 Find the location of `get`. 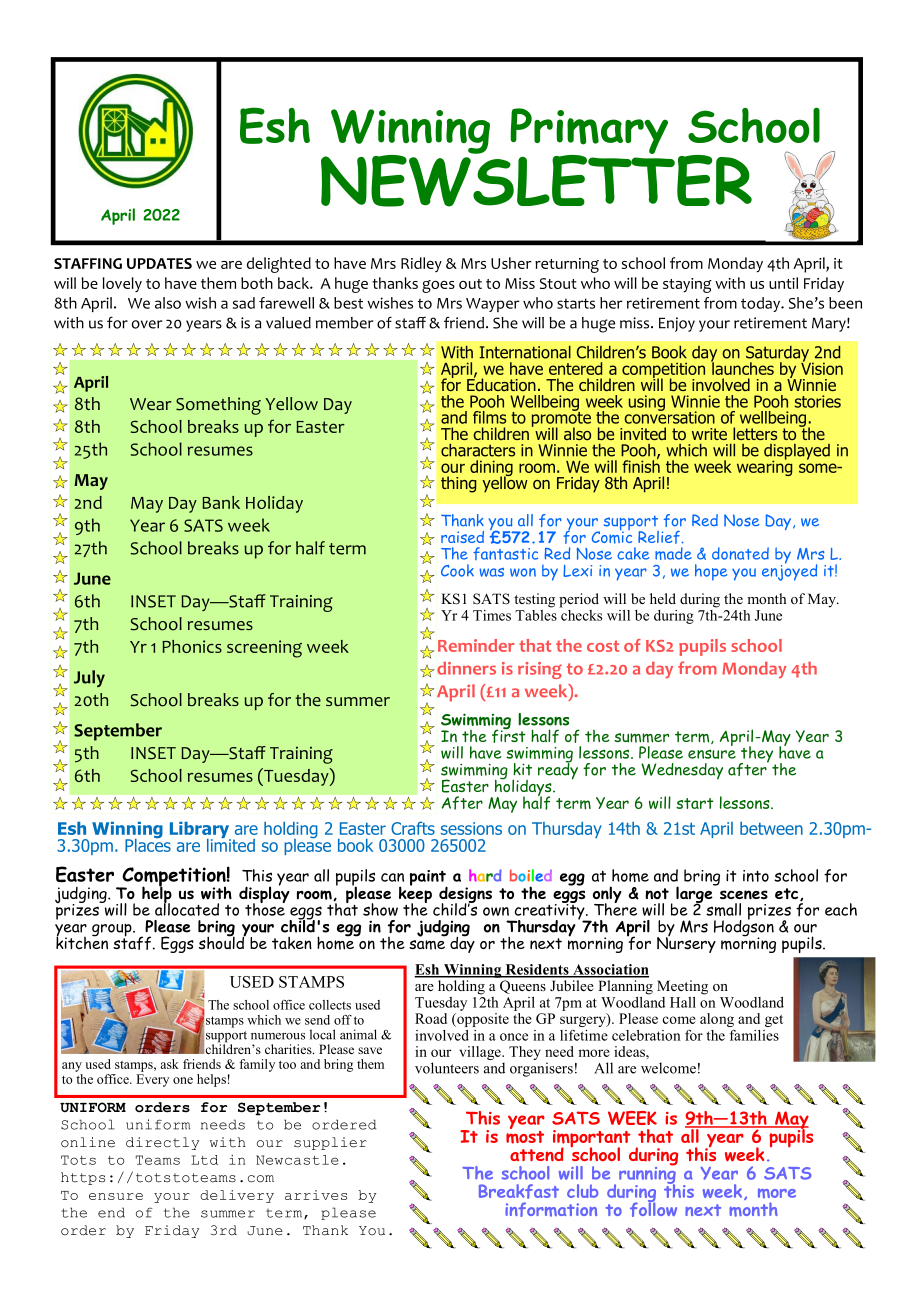

get is located at coordinates (774, 1021).
